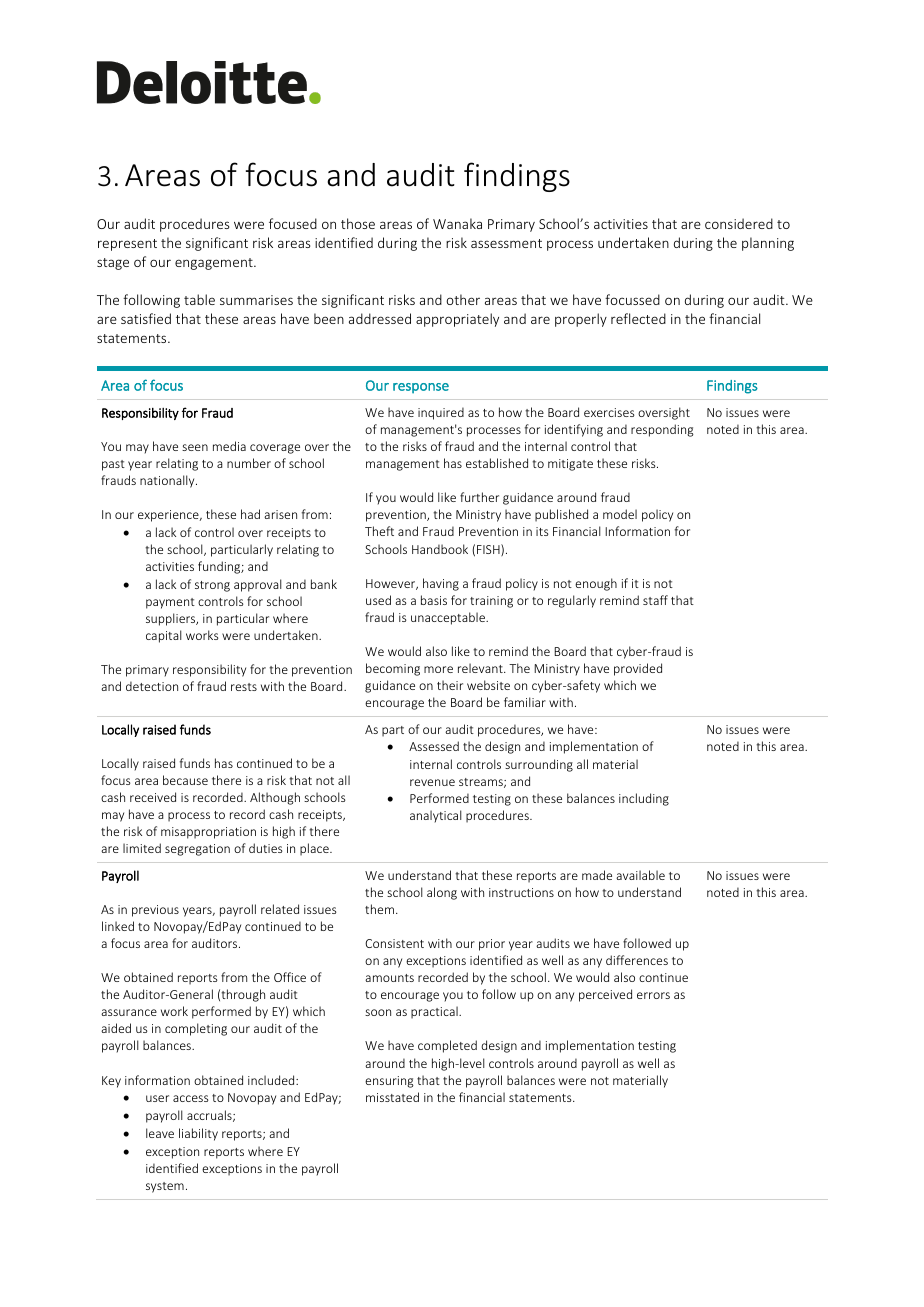 This image has width=924, height=1307. What do you see at coordinates (739, 223) in the image?
I see `considered` at bounding box center [739, 223].
